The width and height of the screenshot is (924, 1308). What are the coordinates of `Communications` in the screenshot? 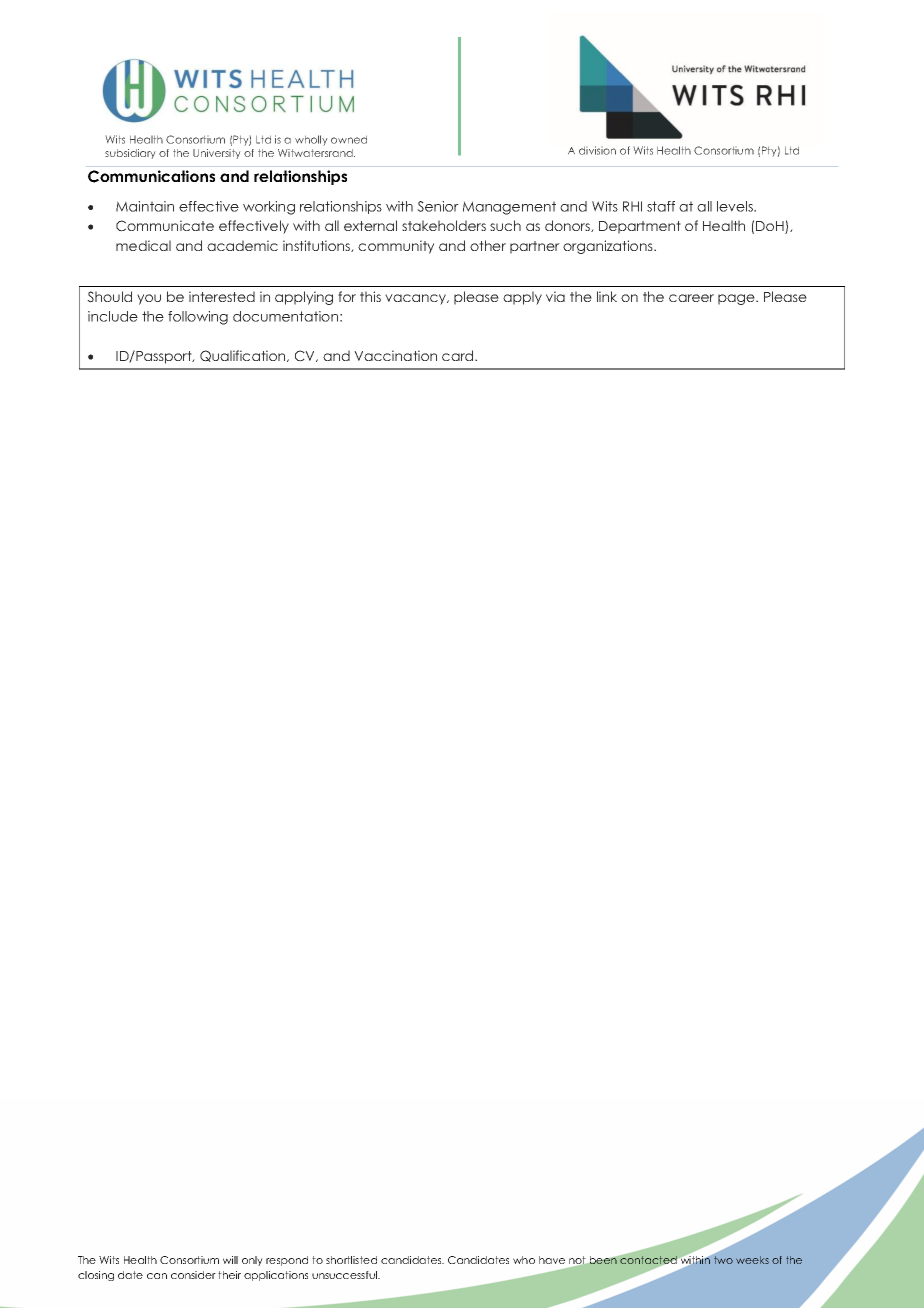 It's located at (151, 176).
